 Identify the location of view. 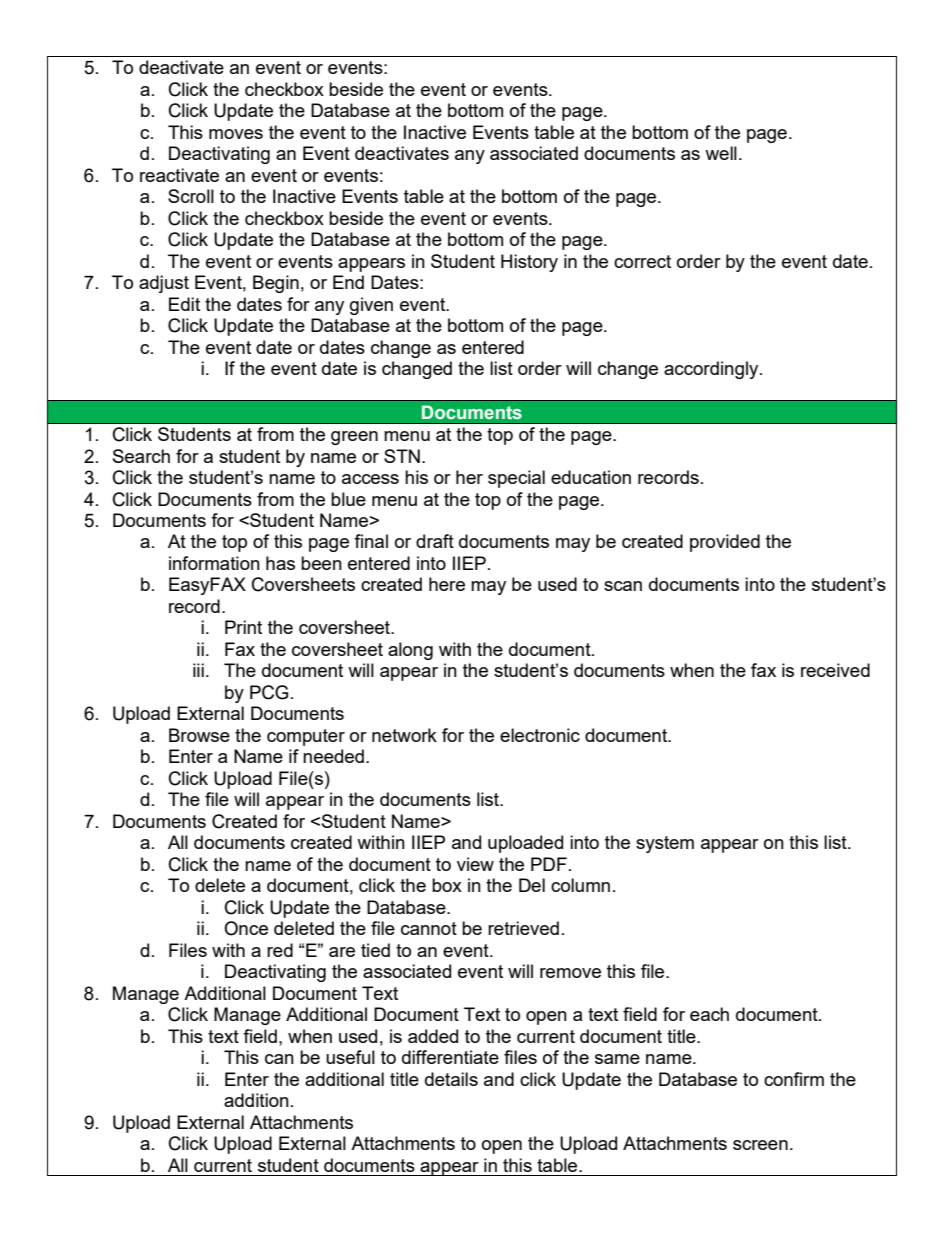
(475, 864).
